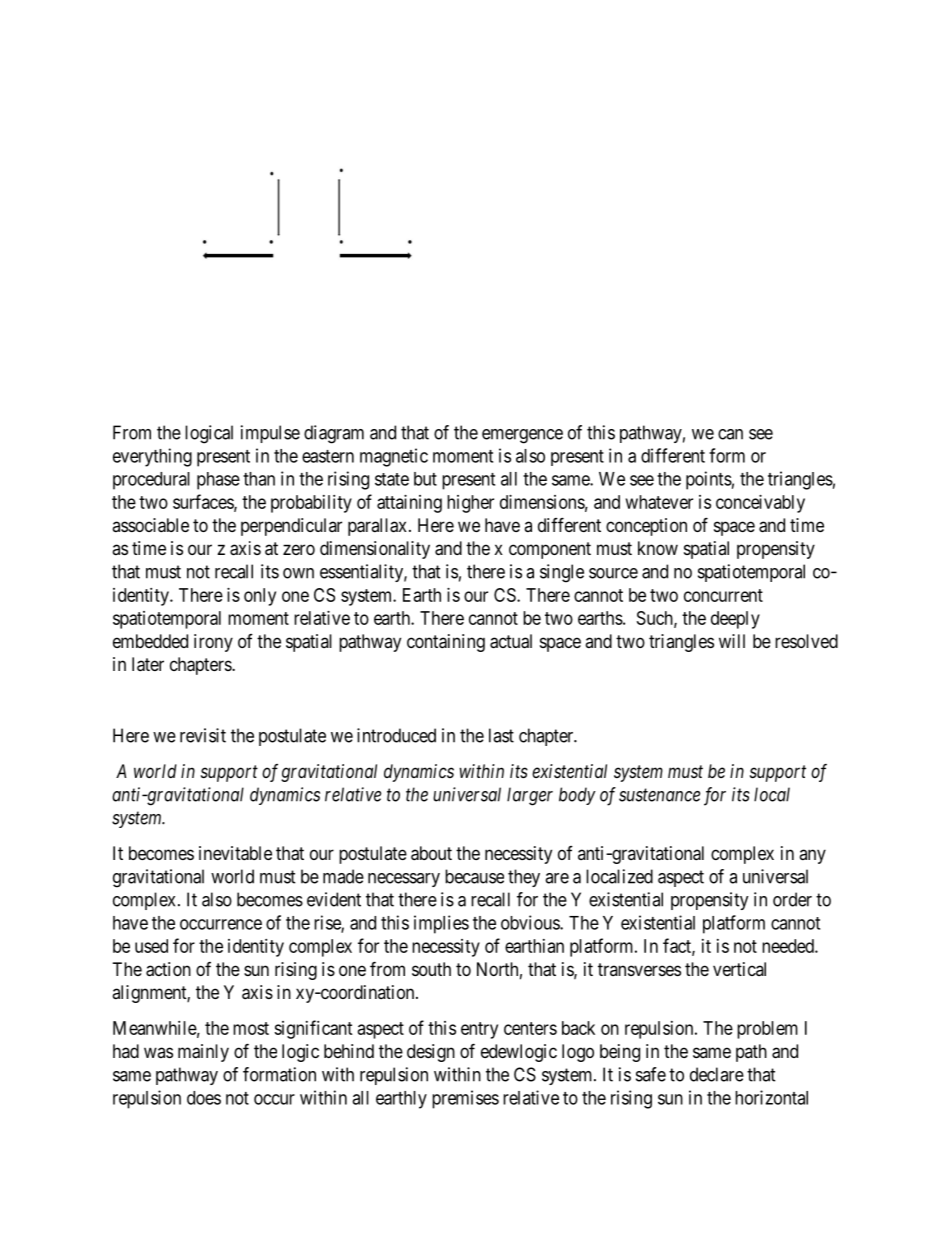  I want to click on sustenance, so click(659, 795).
